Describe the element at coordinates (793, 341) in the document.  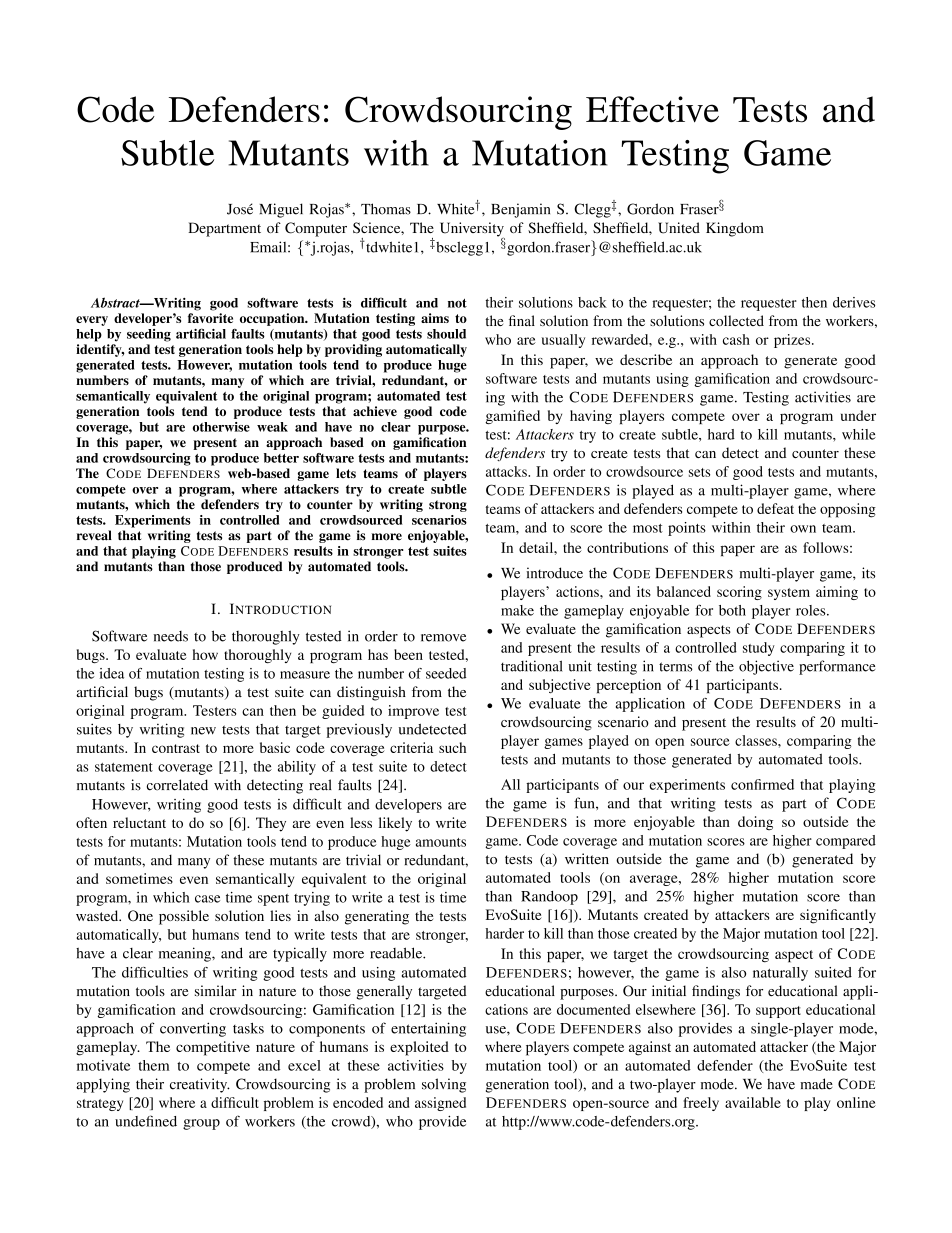
I see `prizes` at that location.
